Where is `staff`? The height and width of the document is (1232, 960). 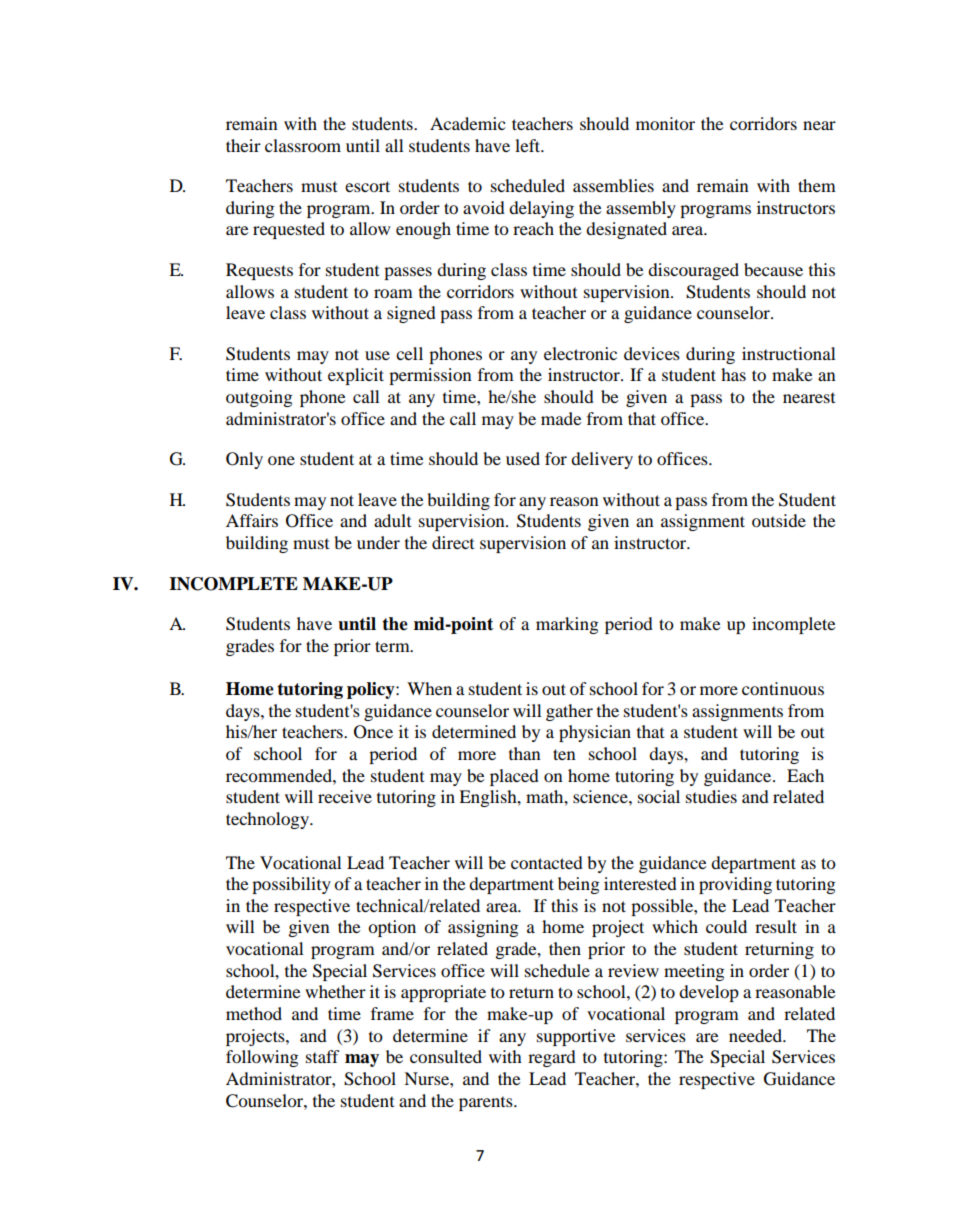
staff is located at coordinates (323, 1056).
